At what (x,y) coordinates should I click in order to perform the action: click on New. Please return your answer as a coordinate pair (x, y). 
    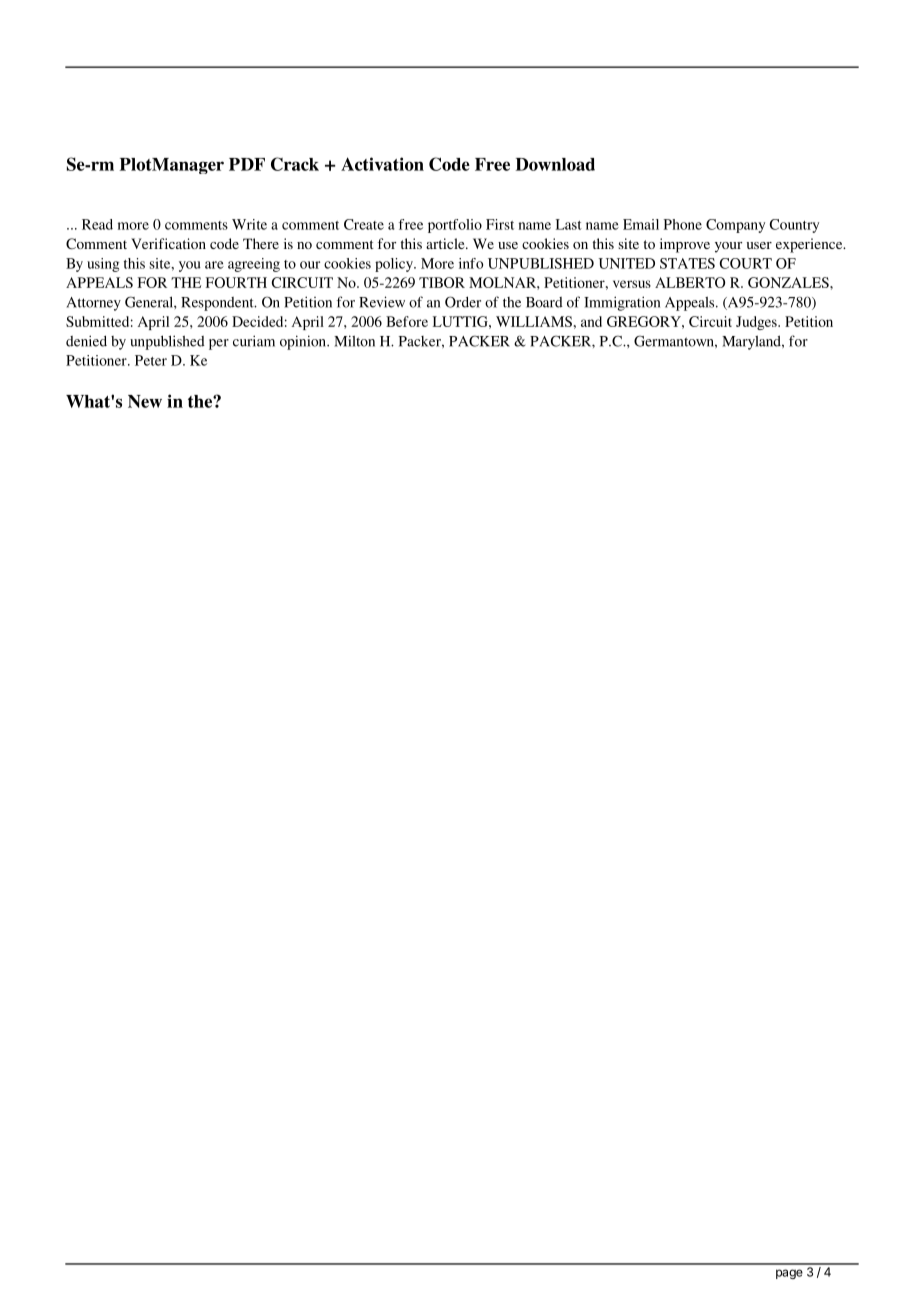
    Looking at the image, I should click on (145, 401).
